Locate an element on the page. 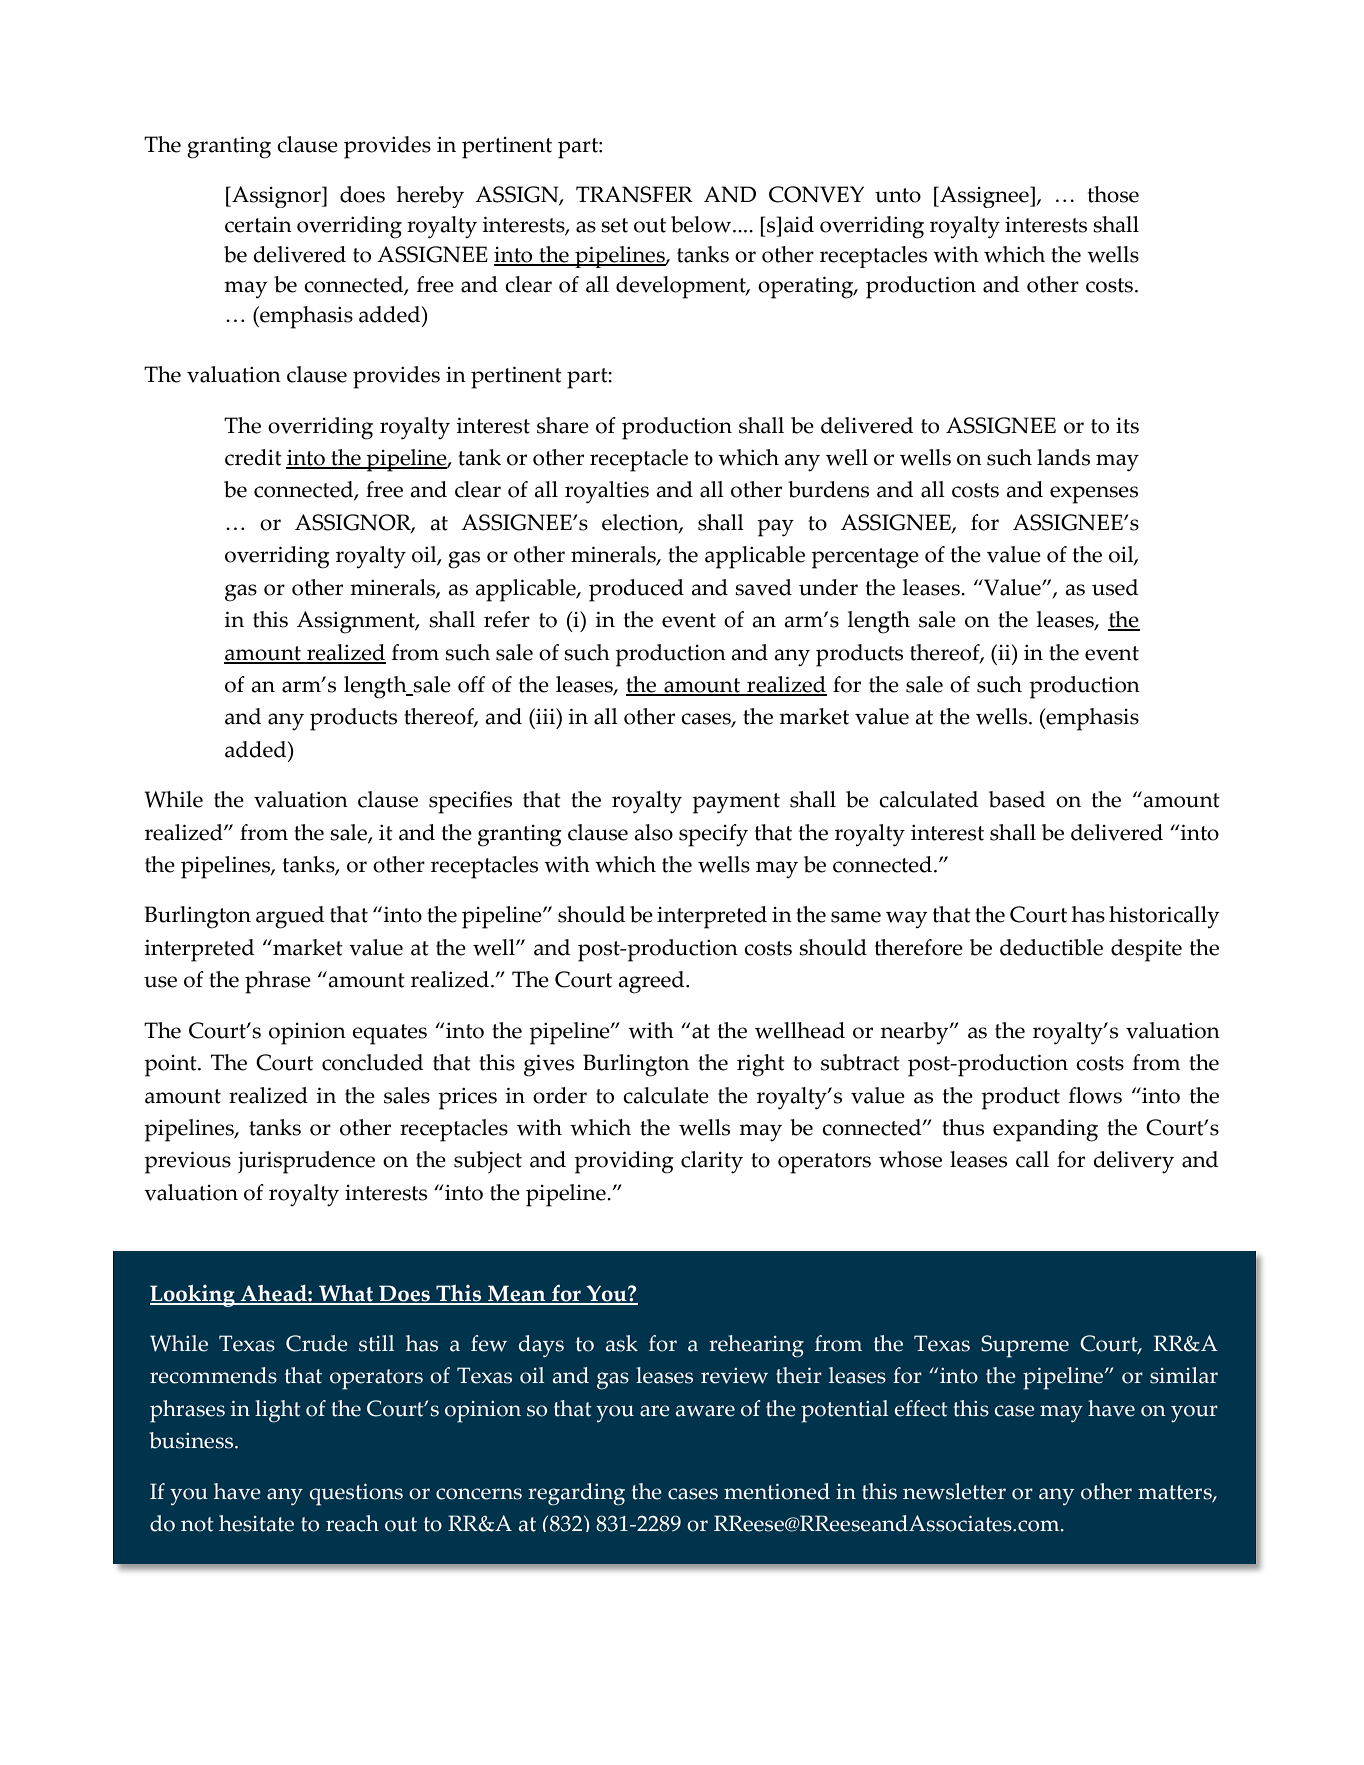 The image size is (1364, 1765). produced is located at coordinates (636, 590).
